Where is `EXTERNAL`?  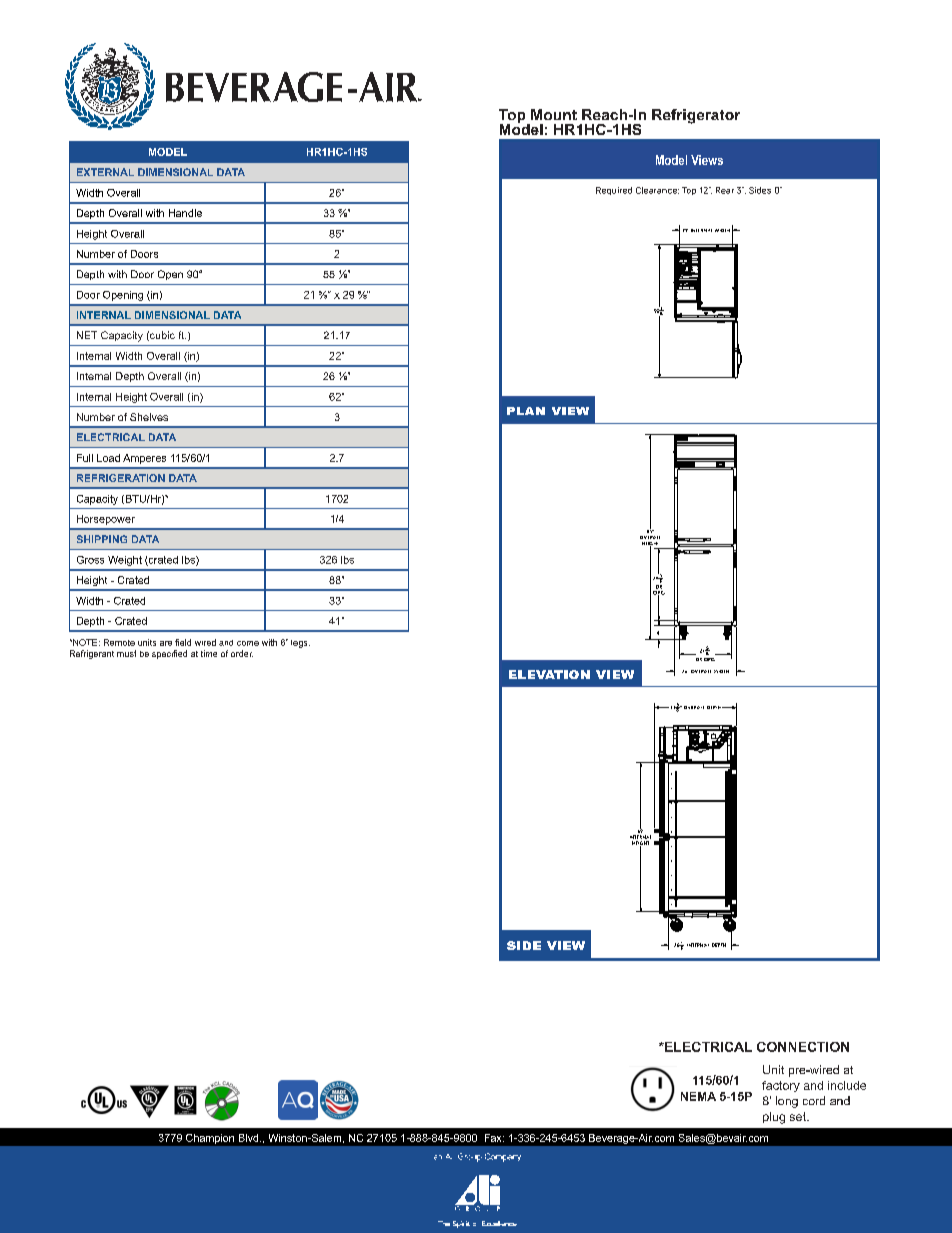
EXTERNAL is located at coordinates (105, 172).
